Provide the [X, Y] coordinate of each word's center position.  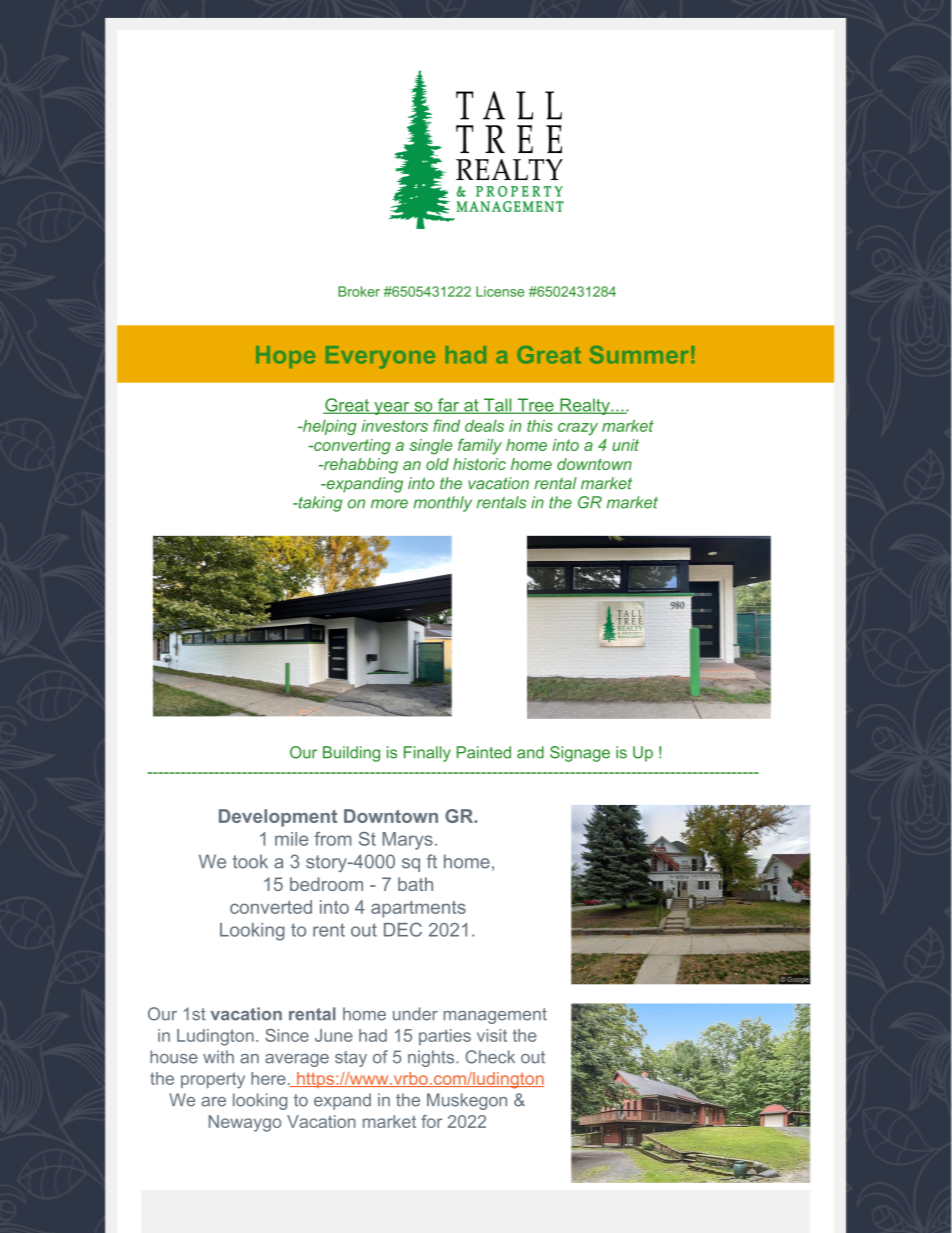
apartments [418, 909]
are [213, 1102]
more [389, 504]
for [431, 1121]
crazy [578, 429]
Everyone [380, 357]
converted [271, 907]
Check [490, 1057]
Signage [580, 754]
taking [319, 504]
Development [278, 818]
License [500, 291]
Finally [427, 754]
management [495, 1016]
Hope [285, 357]
